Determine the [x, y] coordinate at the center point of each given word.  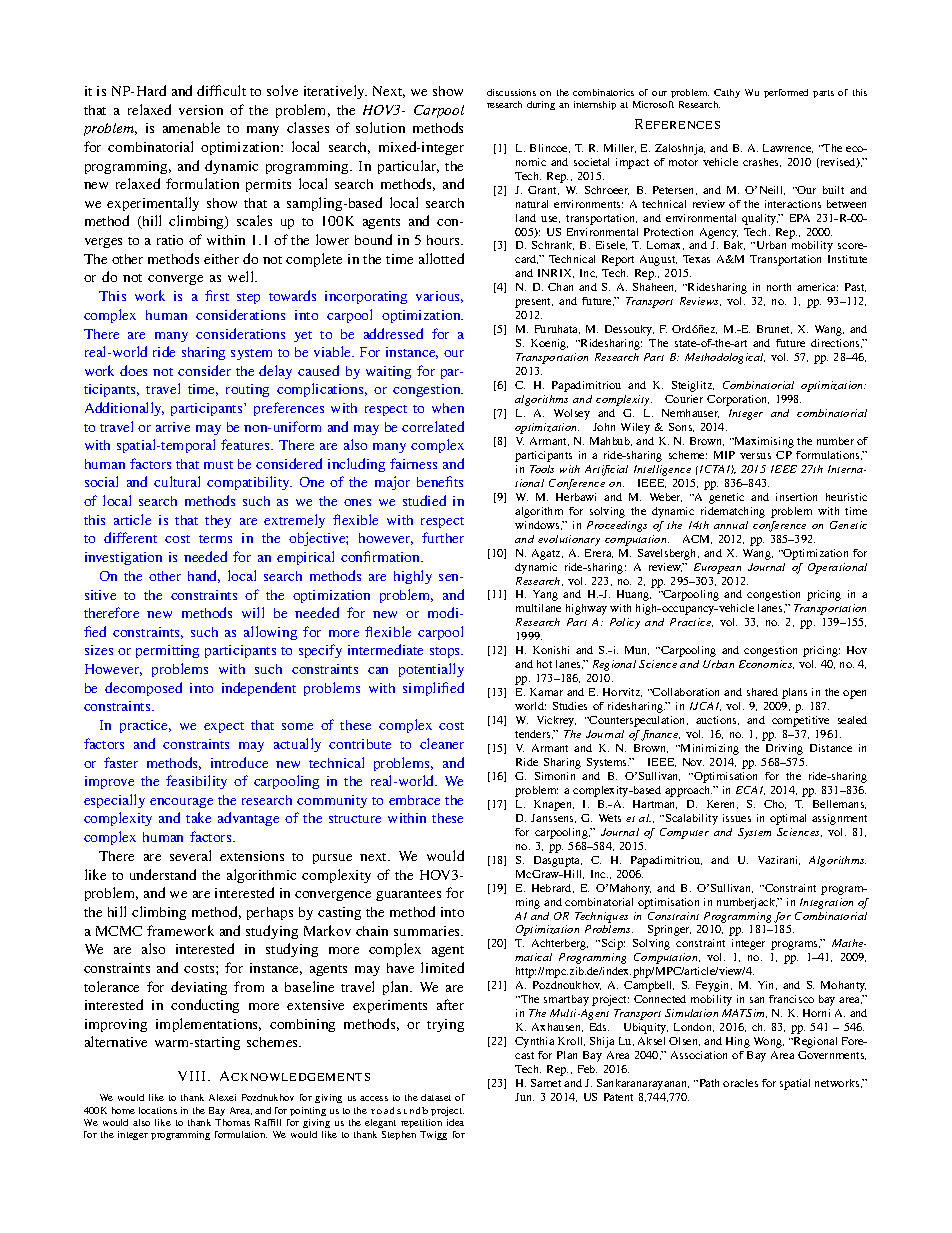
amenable [191, 127]
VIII [193, 1076]
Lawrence [788, 148]
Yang [545, 595]
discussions [511, 92]
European [717, 568]
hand [204, 576]
